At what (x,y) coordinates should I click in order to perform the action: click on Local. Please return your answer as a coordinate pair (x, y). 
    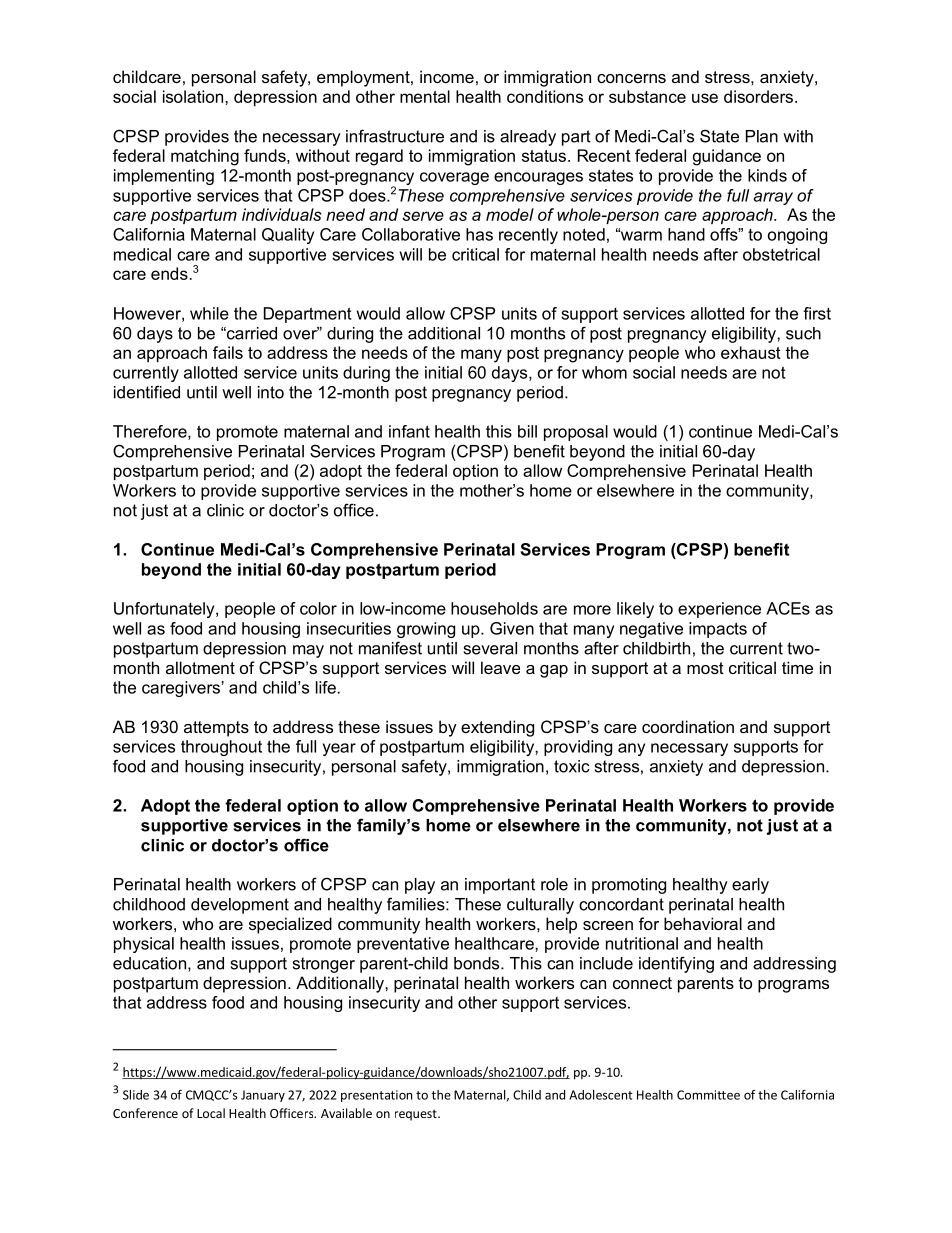
    Looking at the image, I should click on (211, 1113).
